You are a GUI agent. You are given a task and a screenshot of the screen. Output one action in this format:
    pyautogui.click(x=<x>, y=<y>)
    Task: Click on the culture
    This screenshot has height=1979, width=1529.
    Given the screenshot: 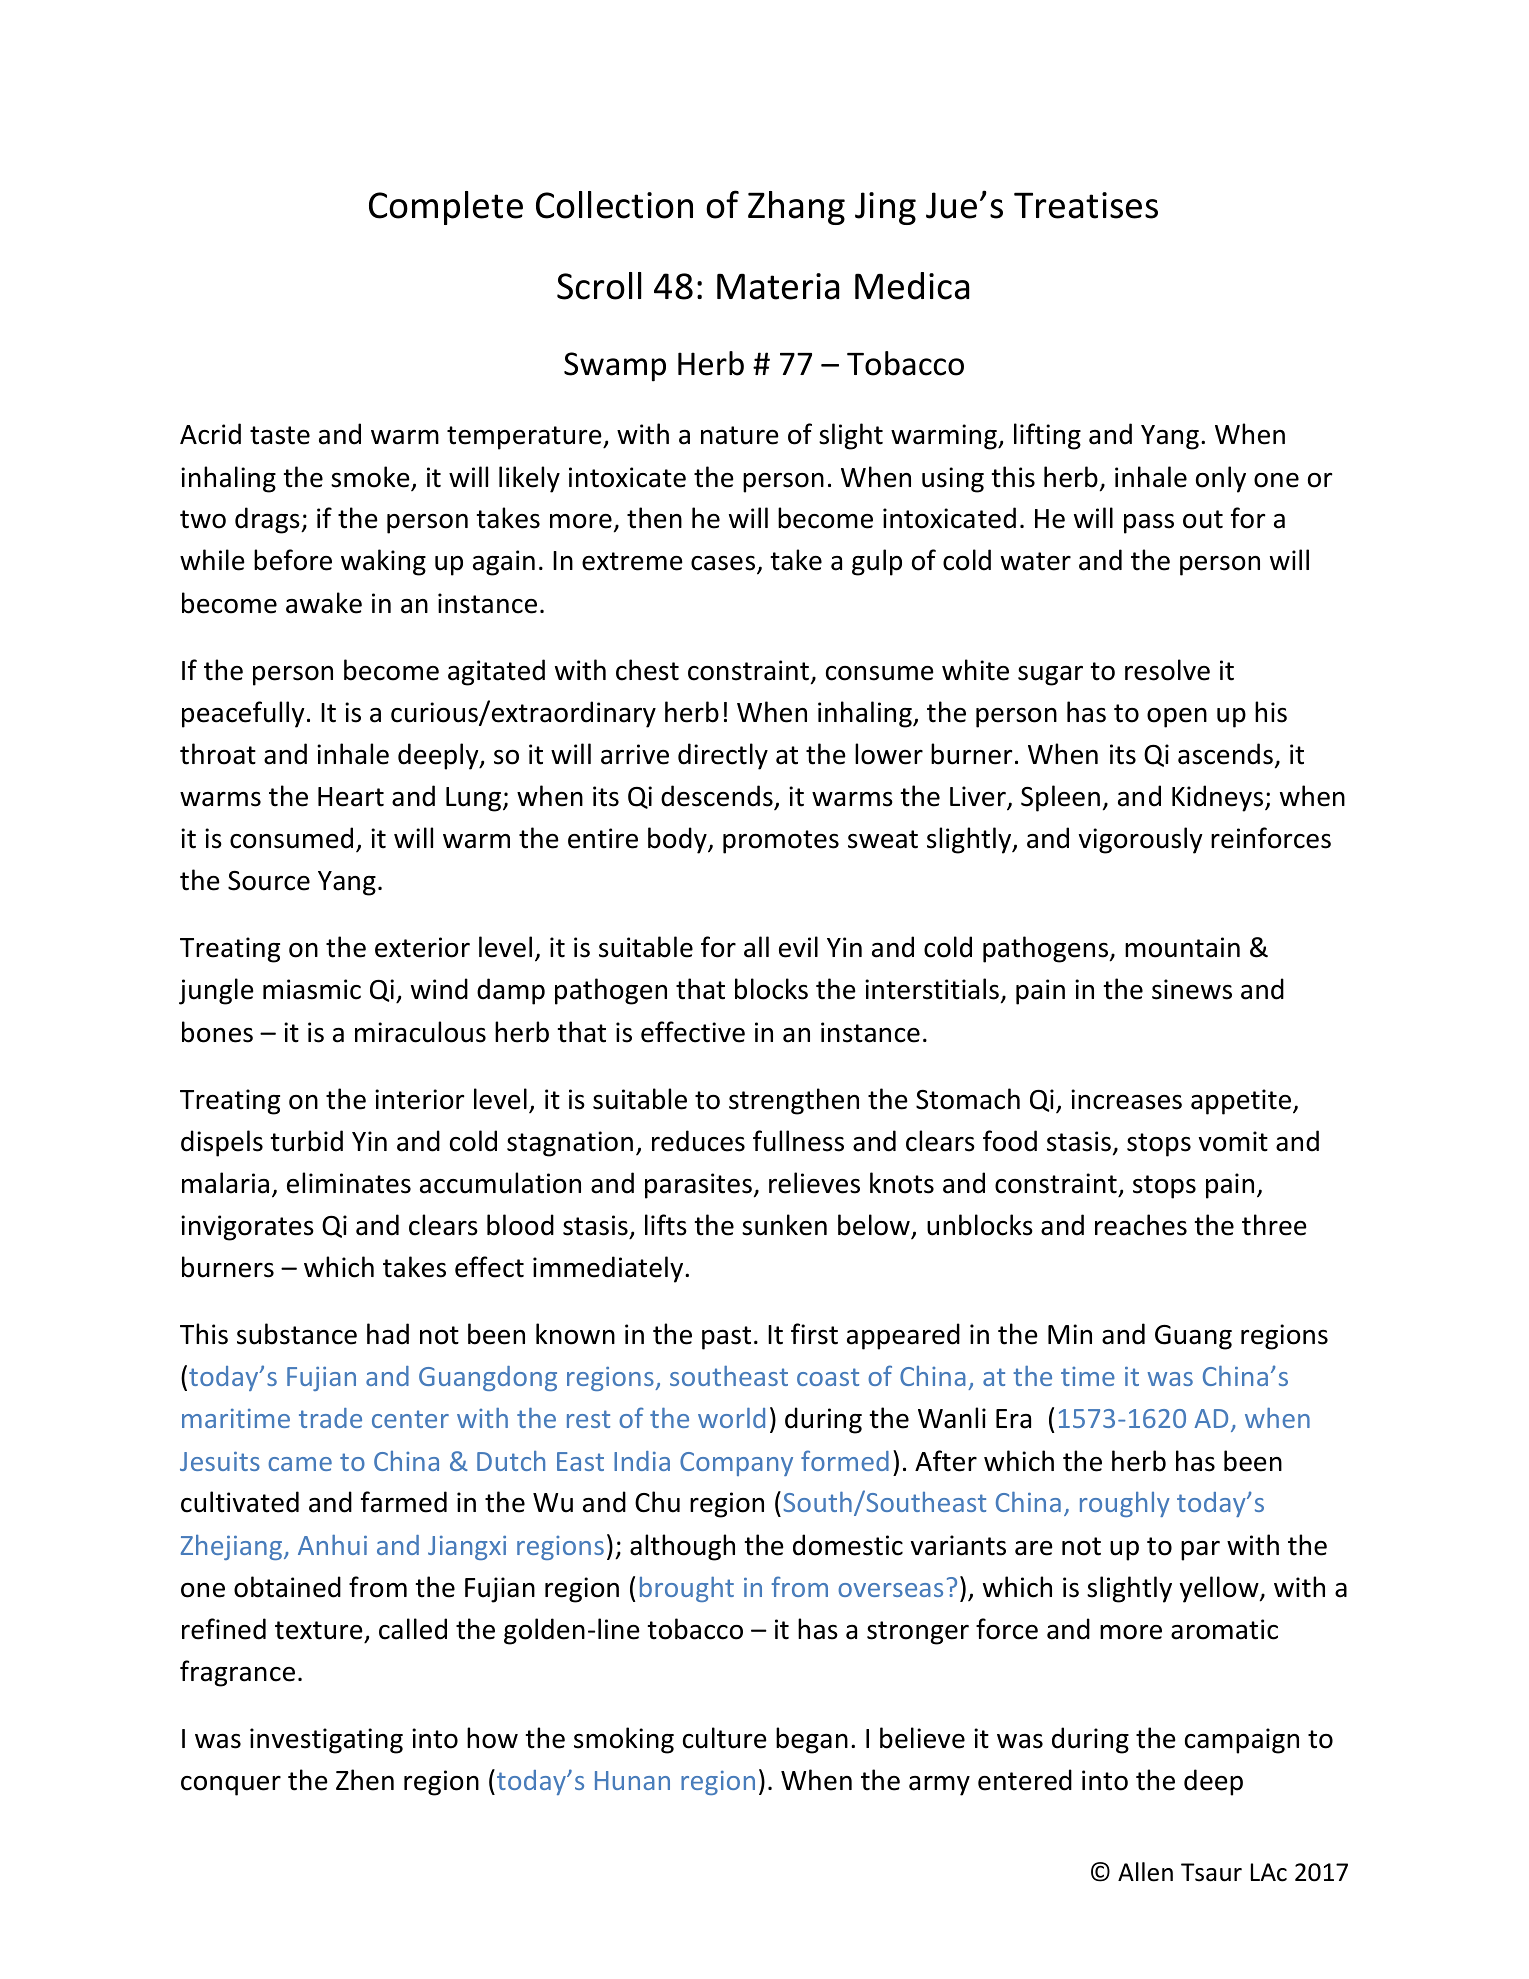 What is the action you would take?
    pyautogui.click(x=725, y=1738)
